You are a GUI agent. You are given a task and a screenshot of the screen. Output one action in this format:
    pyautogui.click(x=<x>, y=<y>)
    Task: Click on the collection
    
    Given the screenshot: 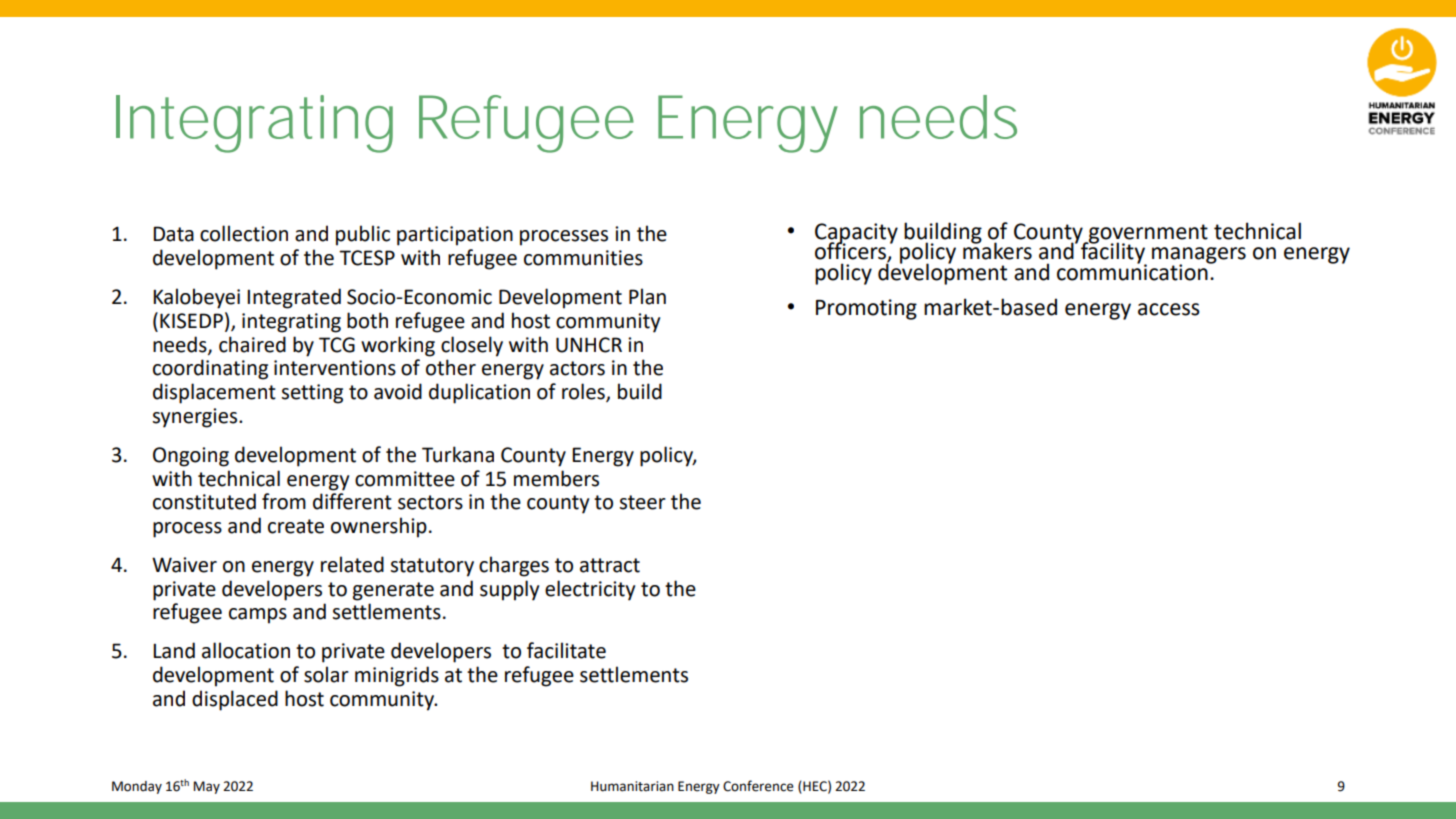 What is the action you would take?
    pyautogui.click(x=244, y=233)
